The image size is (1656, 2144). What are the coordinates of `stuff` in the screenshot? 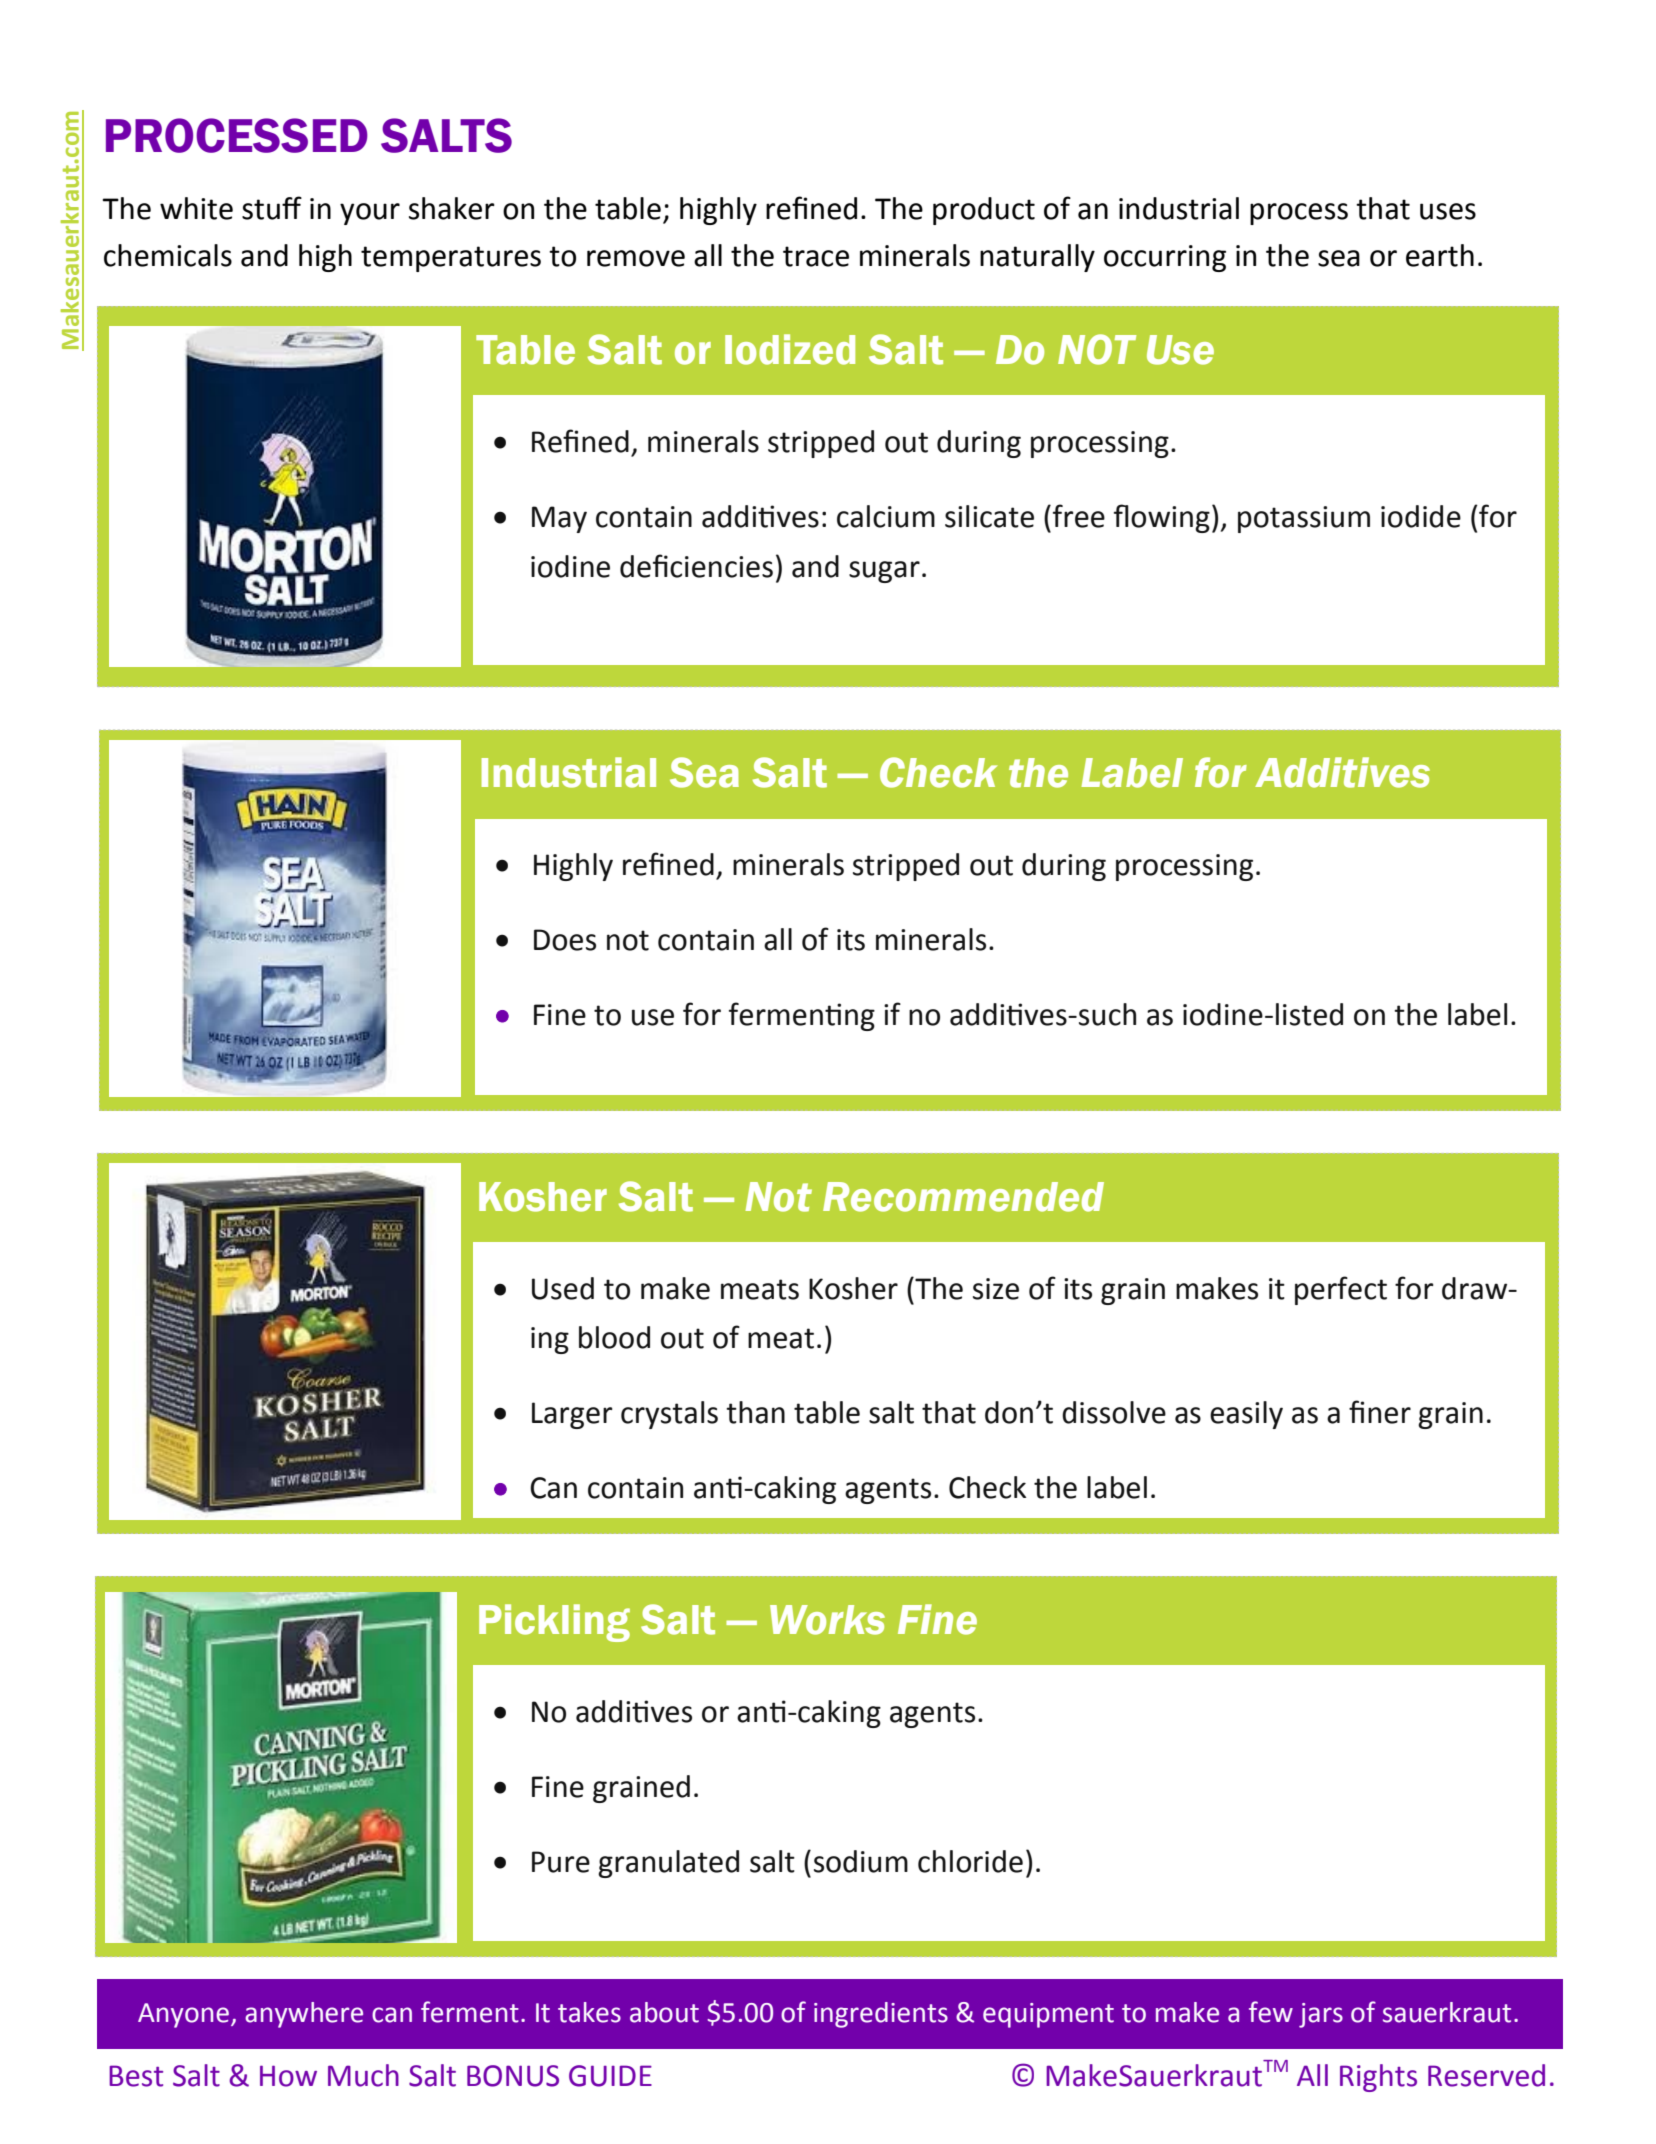 It's located at (272, 208).
